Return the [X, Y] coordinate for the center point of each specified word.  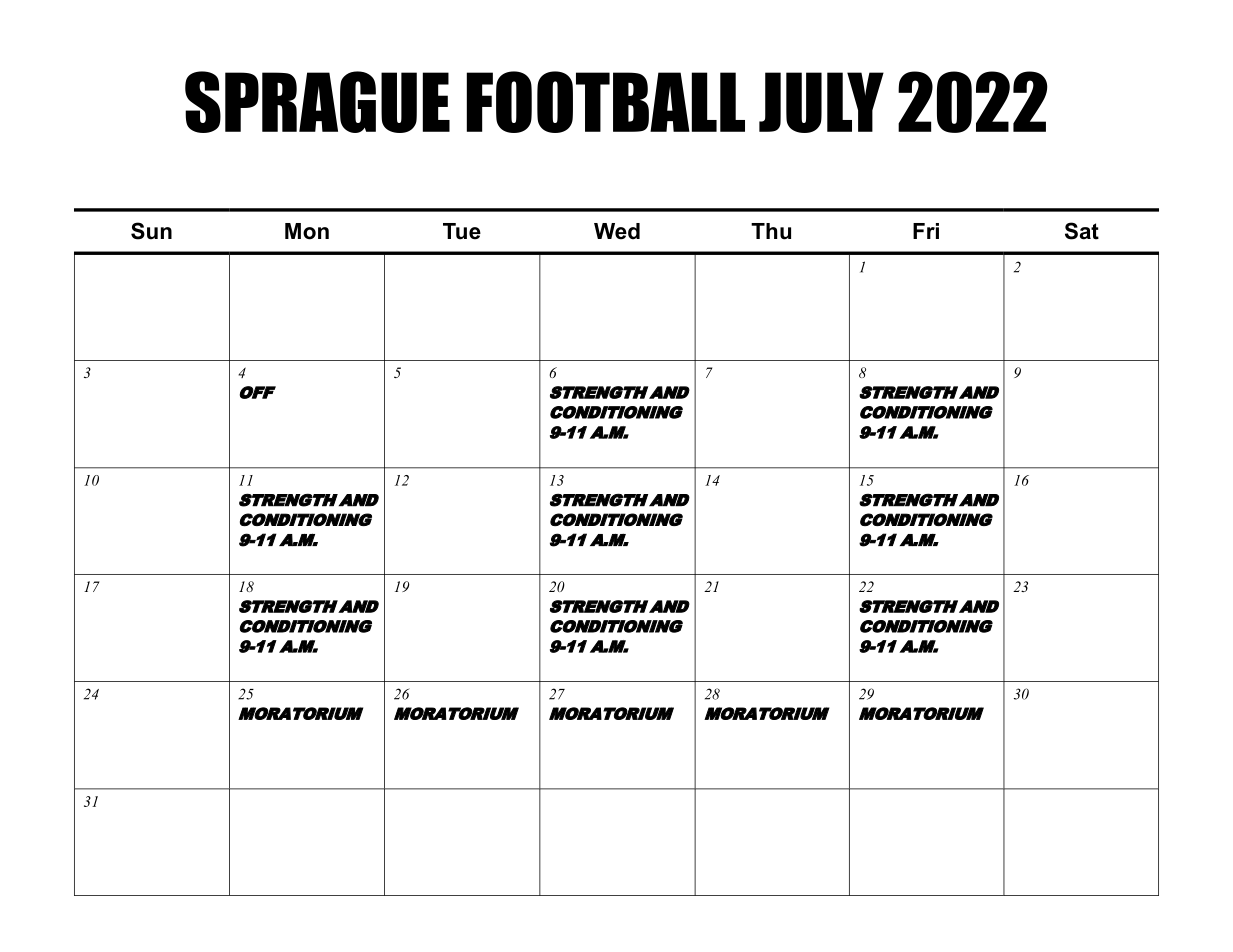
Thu [771, 231]
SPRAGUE [317, 102]
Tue [462, 231]
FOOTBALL [606, 102]
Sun [151, 231]
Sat [1082, 231]
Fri [926, 231]
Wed [617, 231]
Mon [307, 231]
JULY [821, 102]
